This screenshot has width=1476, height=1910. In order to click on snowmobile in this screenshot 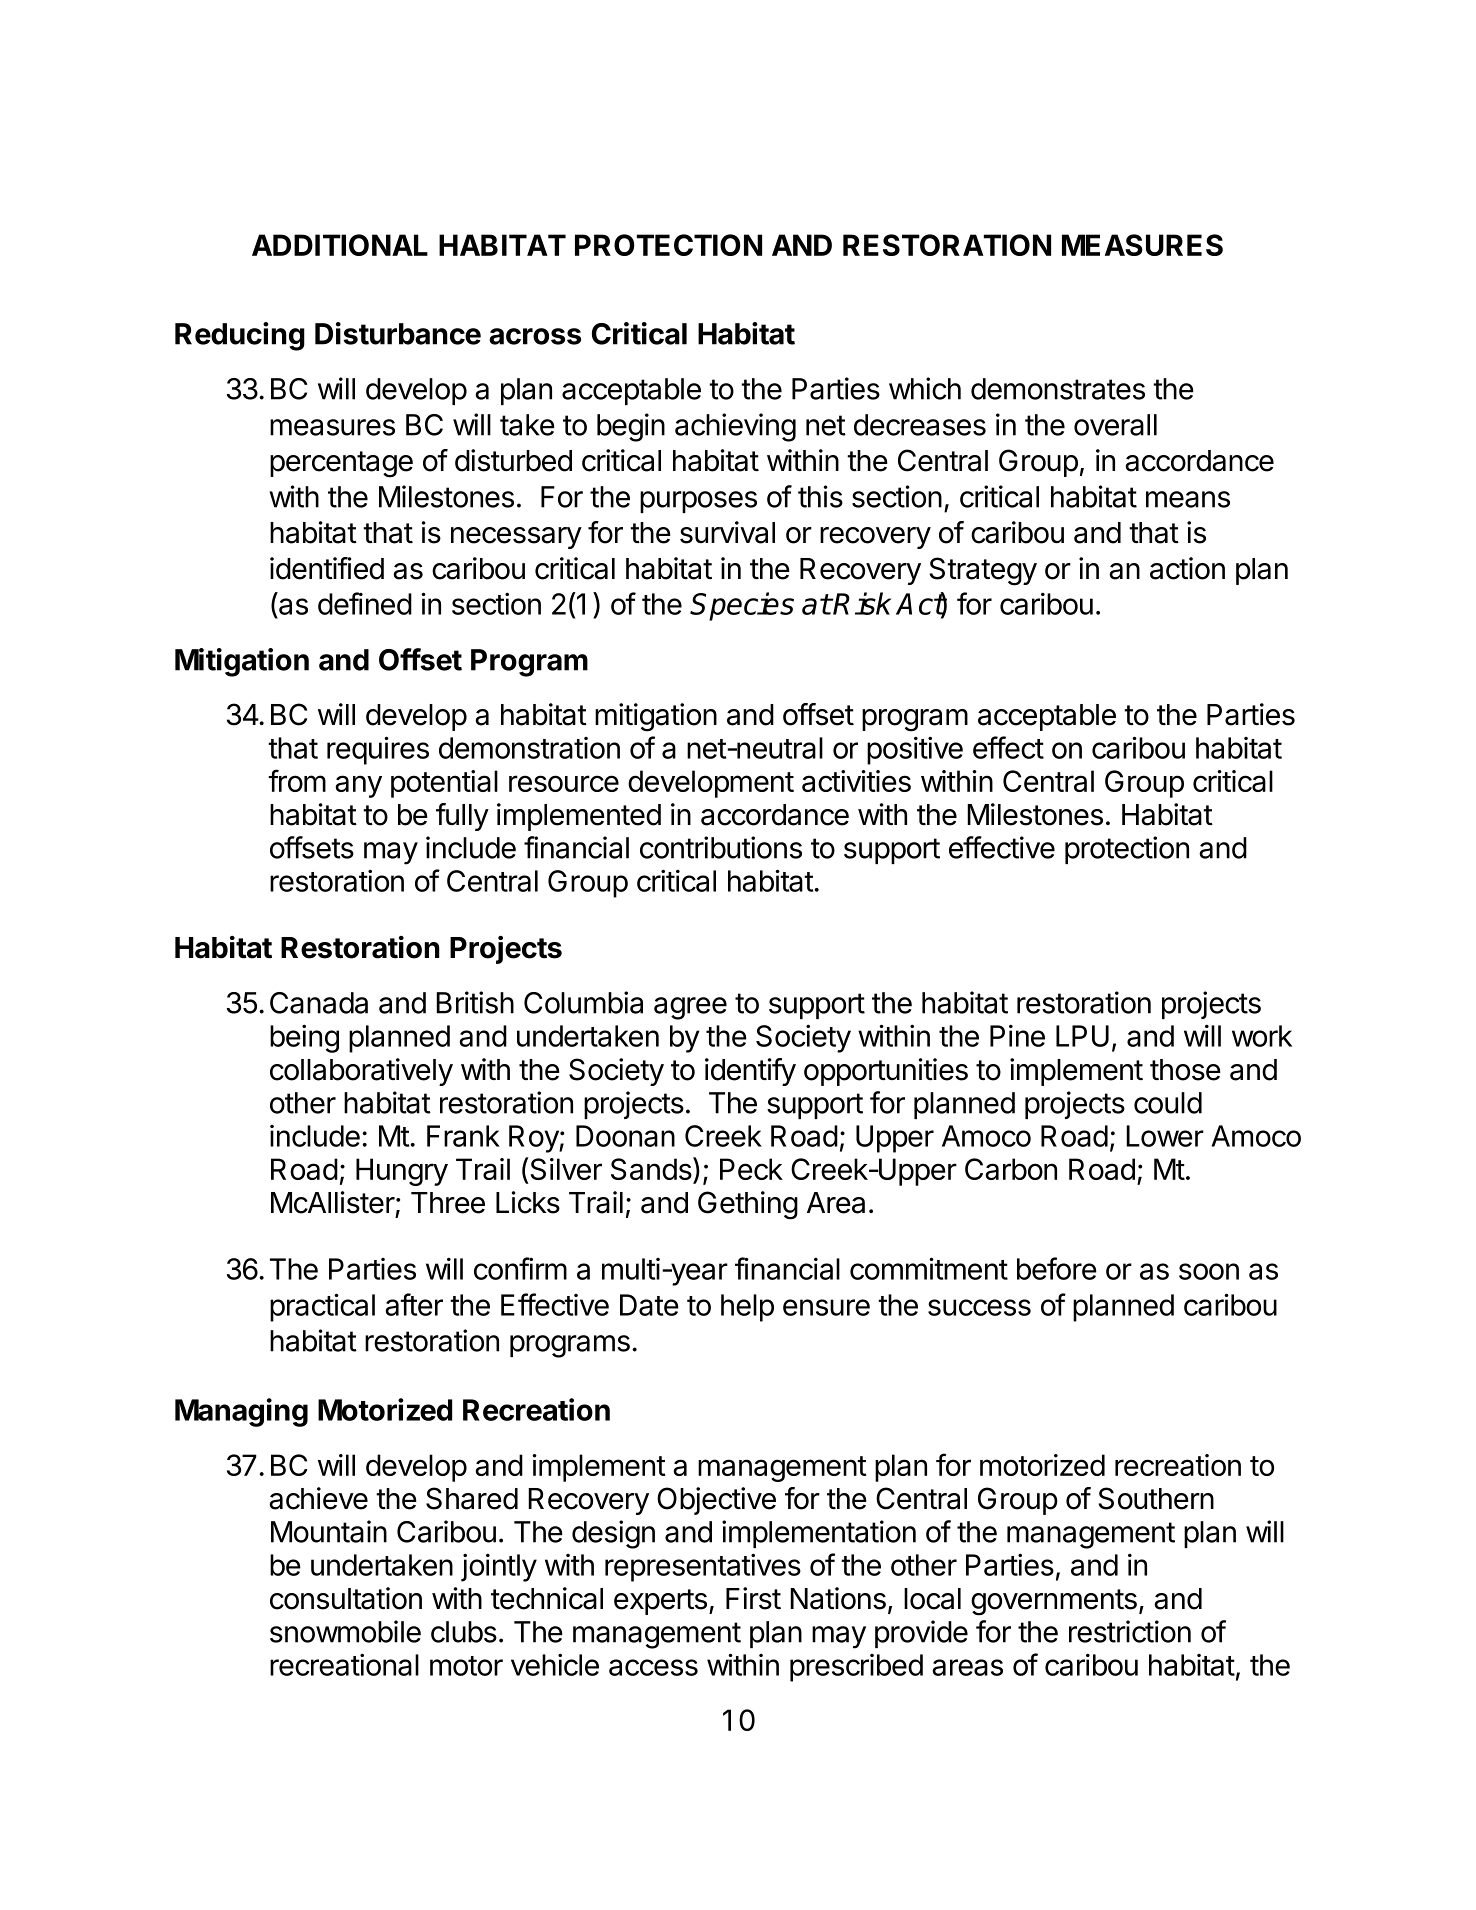, I will do `click(345, 1631)`.
